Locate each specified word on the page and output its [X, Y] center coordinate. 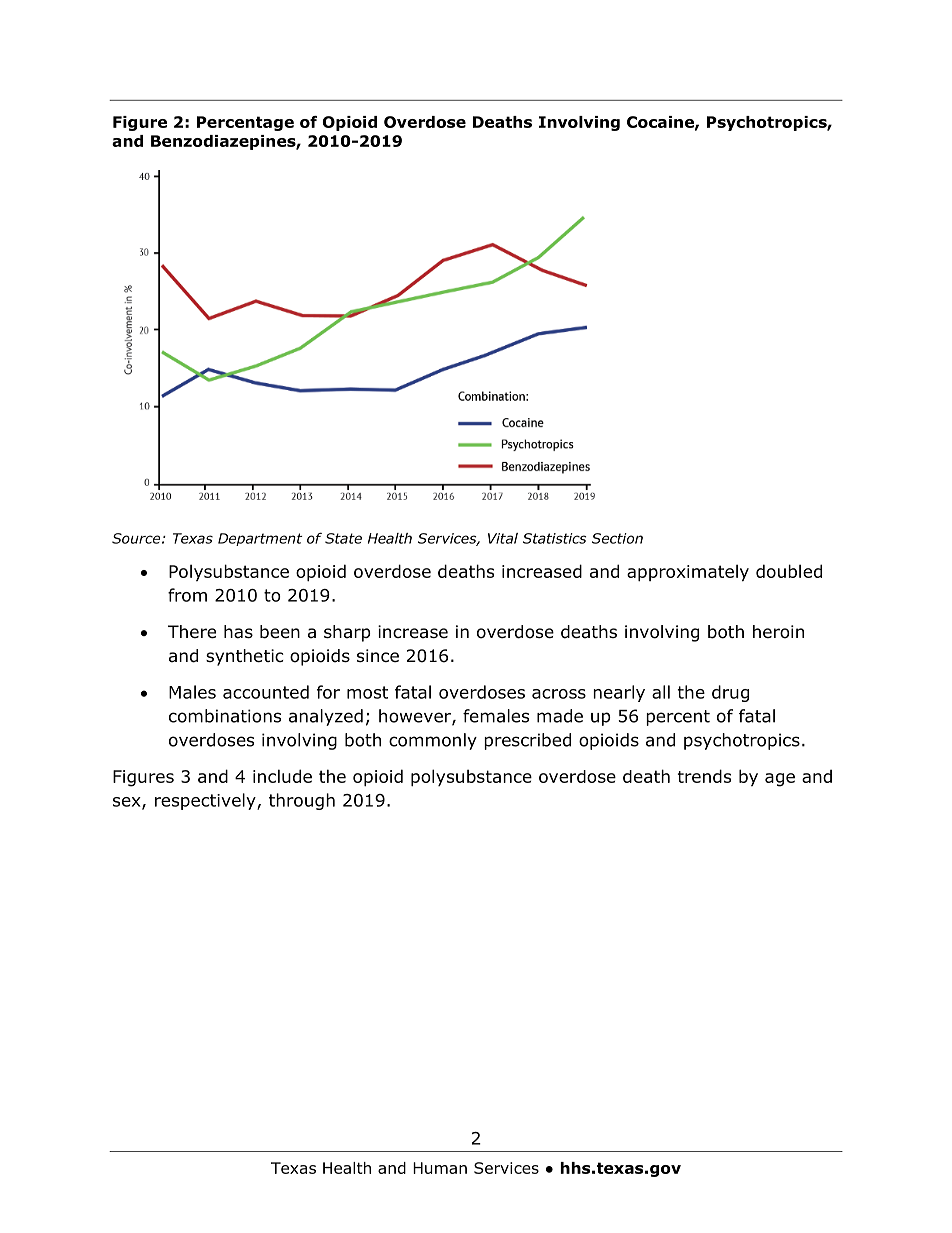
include [282, 776]
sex [128, 803]
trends [704, 776]
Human [440, 1168]
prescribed [527, 741]
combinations [225, 716]
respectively [206, 801]
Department [260, 539]
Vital [503, 538]
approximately [688, 572]
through [302, 801]
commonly [433, 741]
